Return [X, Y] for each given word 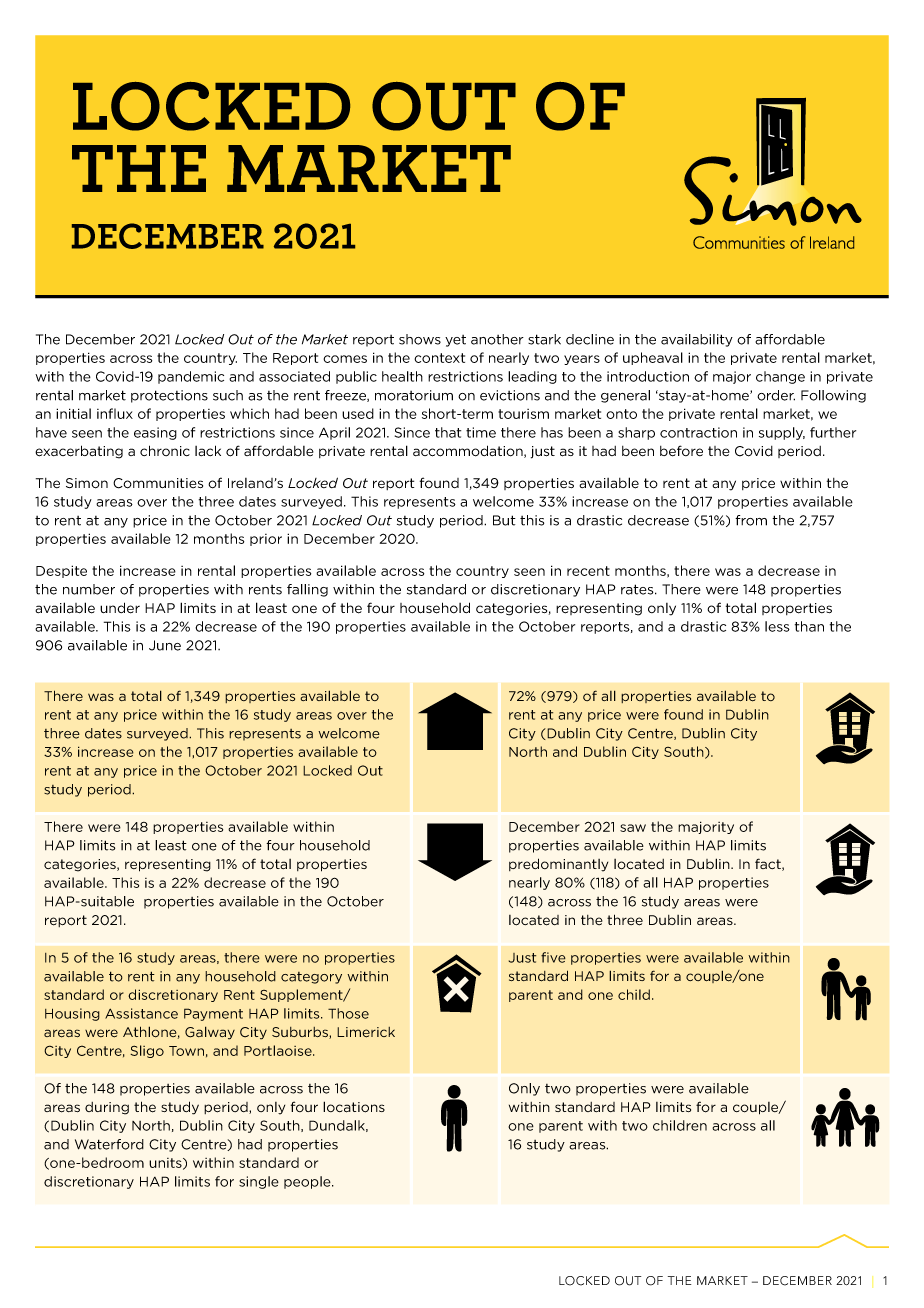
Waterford [109, 1144]
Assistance [141, 1013]
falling [307, 590]
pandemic [191, 377]
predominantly [558, 865]
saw [633, 828]
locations [354, 1107]
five [553, 957]
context [439, 358]
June [165, 645]
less [777, 626]
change [780, 377]
